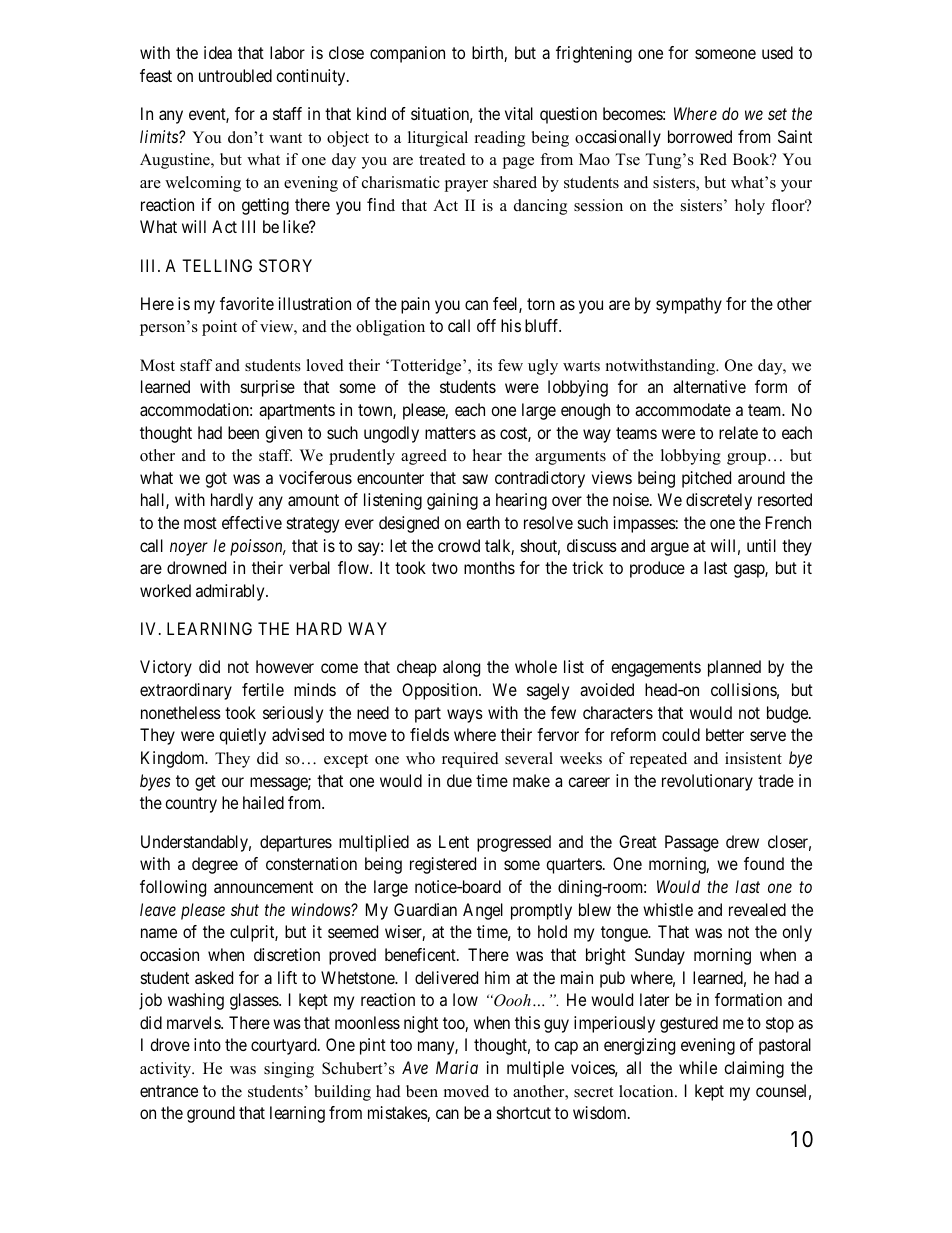  I want to click on better, so click(725, 734).
